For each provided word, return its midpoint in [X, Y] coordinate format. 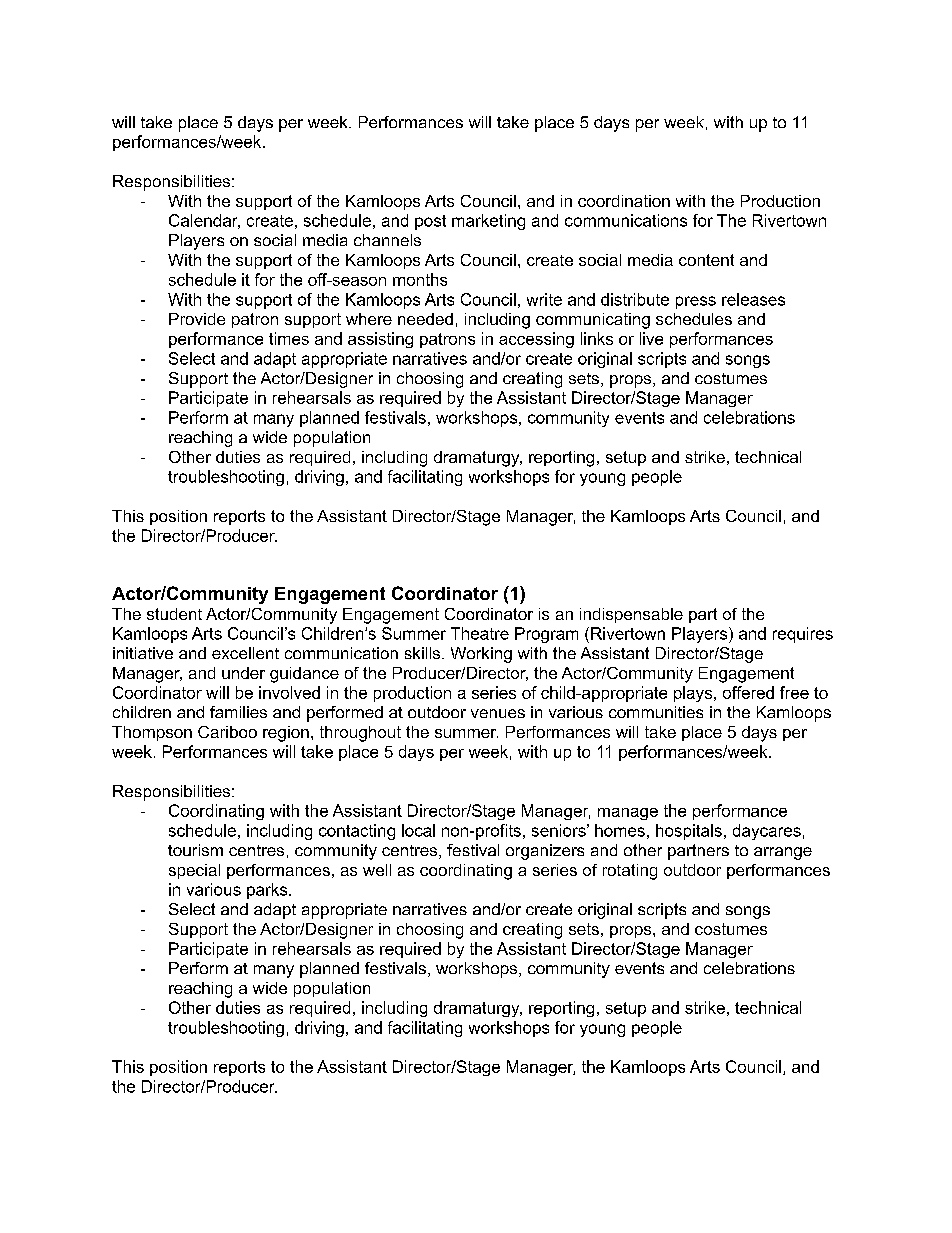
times [289, 338]
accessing [536, 340]
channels [387, 240]
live [651, 338]
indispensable [631, 615]
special [194, 871]
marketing [488, 222]
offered [748, 692]
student [174, 614]
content [706, 260]
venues [498, 713]
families [238, 712]
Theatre [480, 633]
